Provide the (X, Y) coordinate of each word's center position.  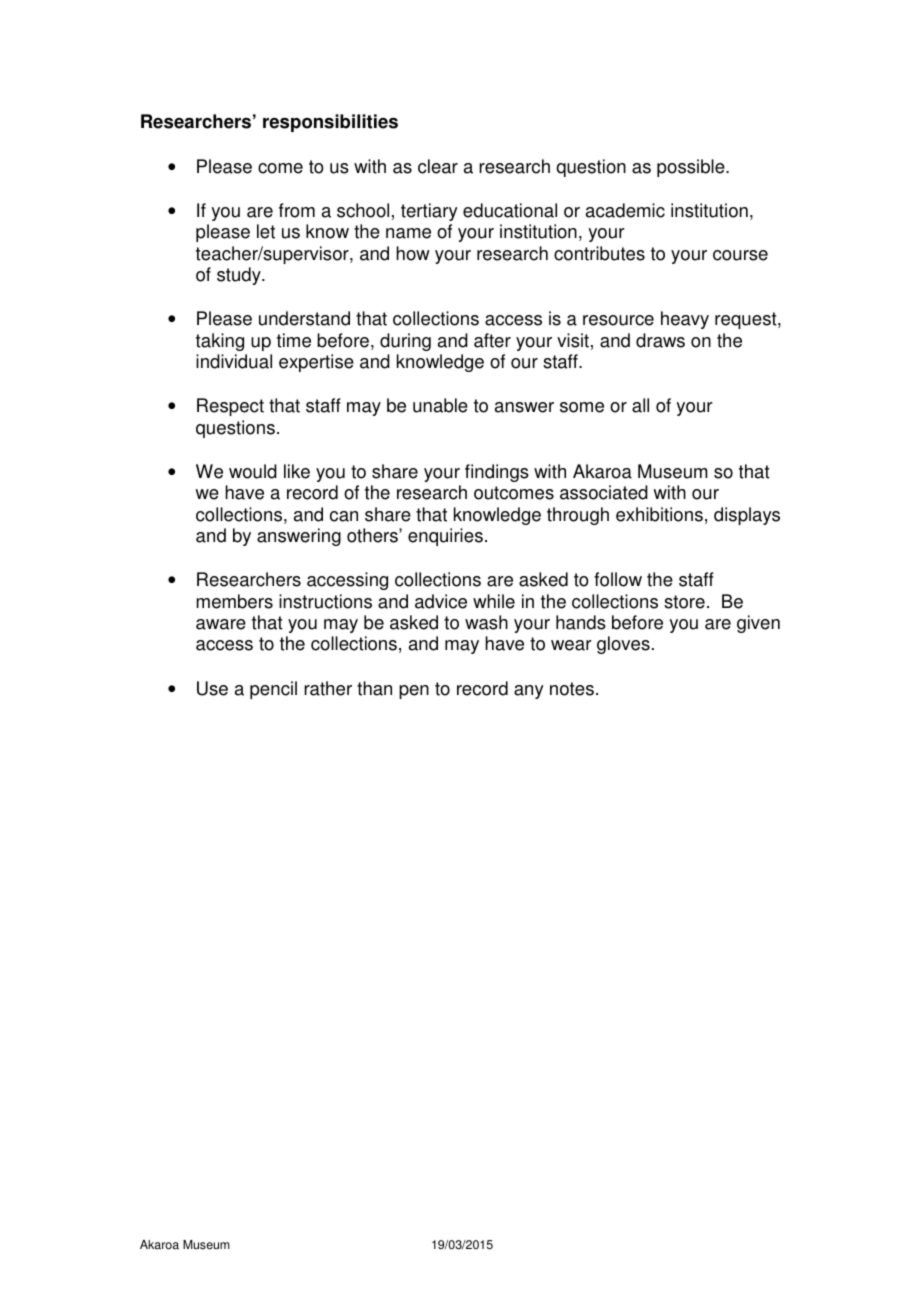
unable (440, 405)
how (413, 253)
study (240, 276)
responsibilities (330, 123)
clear (438, 166)
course (740, 255)
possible (692, 168)
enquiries (445, 537)
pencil (273, 690)
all (640, 405)
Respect (230, 407)
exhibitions (659, 514)
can (344, 516)
